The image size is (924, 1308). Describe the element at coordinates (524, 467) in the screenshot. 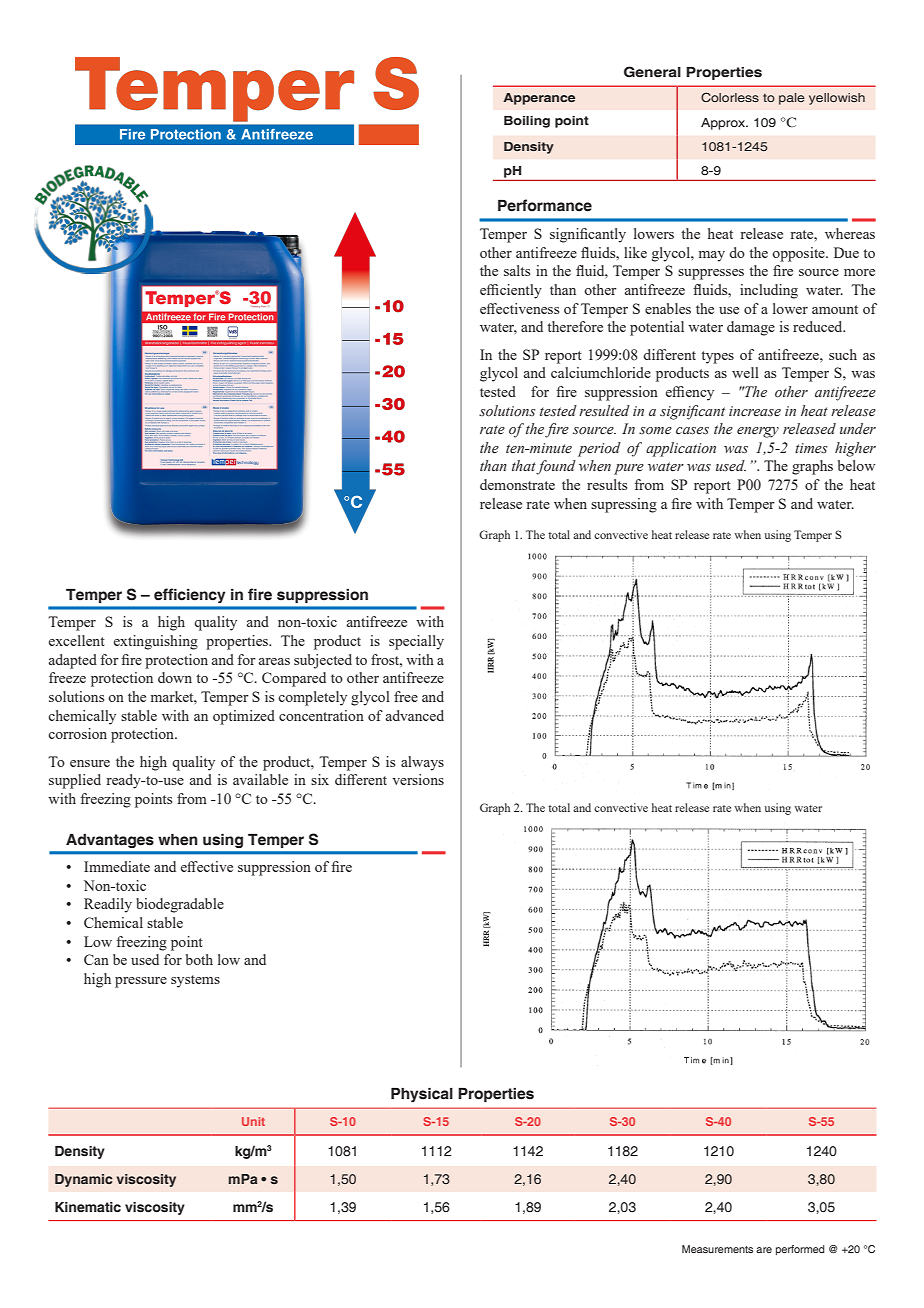

I see `that` at that location.
